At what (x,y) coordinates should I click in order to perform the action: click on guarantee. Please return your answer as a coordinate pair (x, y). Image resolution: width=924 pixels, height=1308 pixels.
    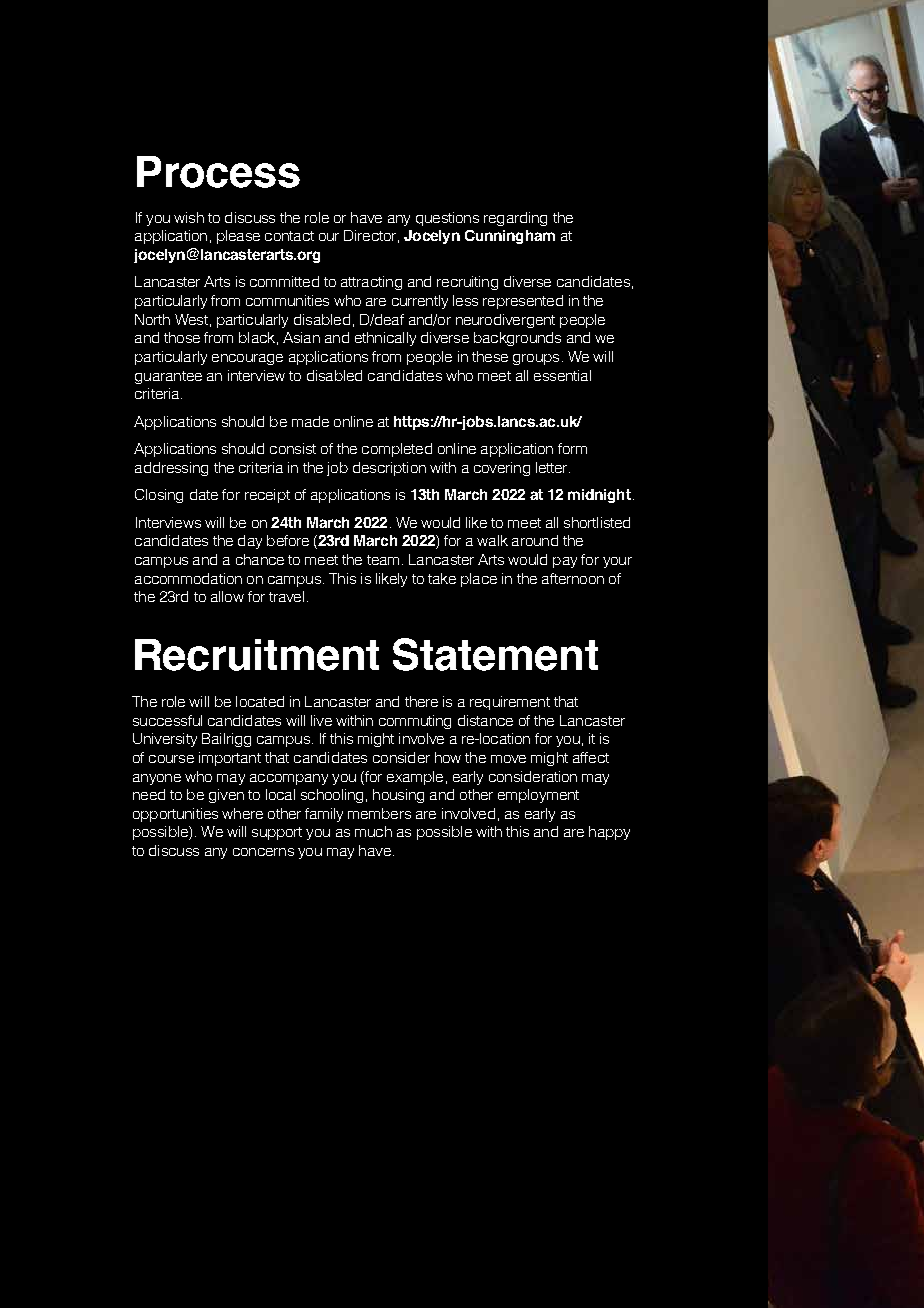
    Looking at the image, I should click on (168, 377).
